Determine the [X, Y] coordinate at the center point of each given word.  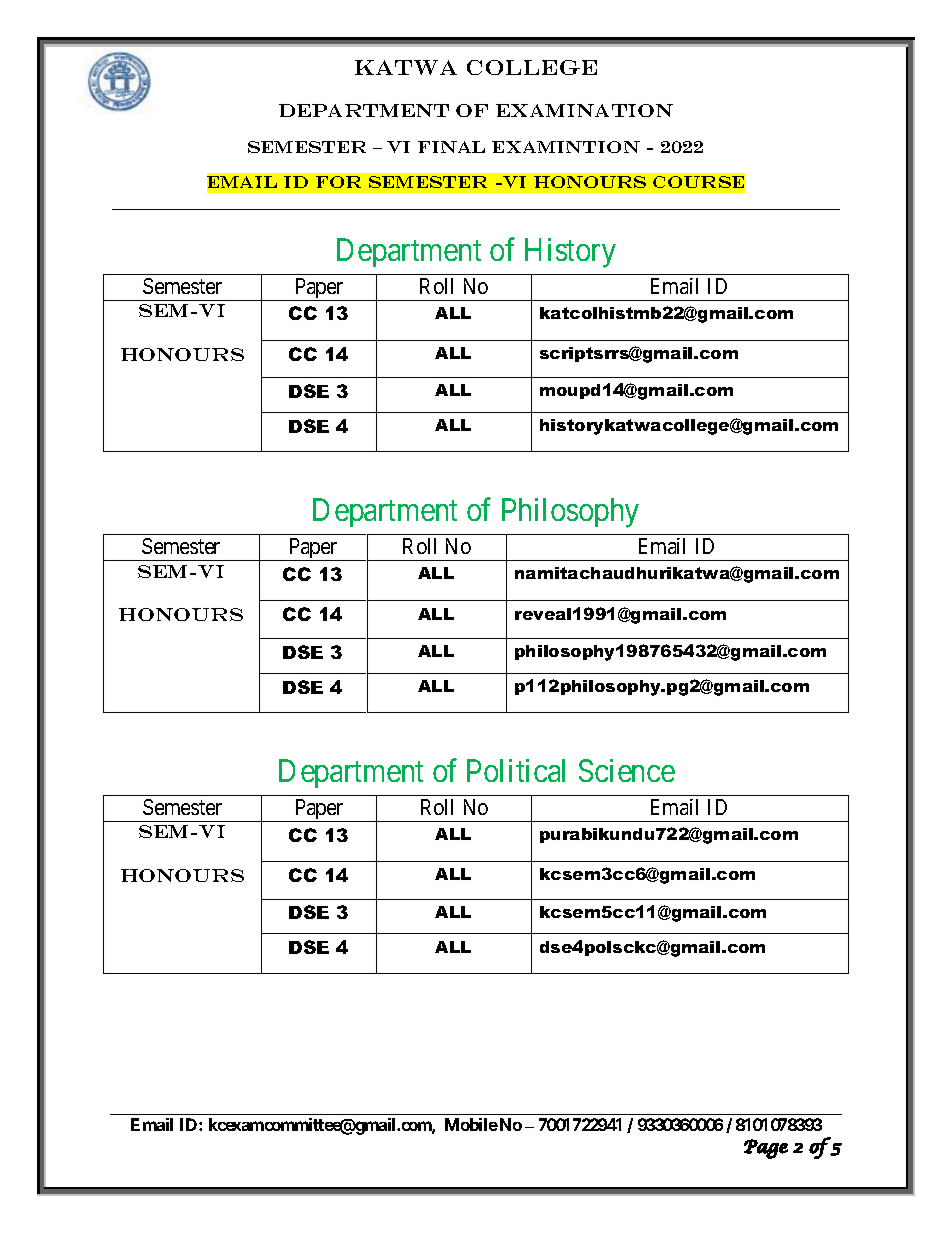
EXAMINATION [584, 110]
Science [627, 770]
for [338, 182]
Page [766, 1149]
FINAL [451, 147]
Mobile [471, 1124]
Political [516, 770]
